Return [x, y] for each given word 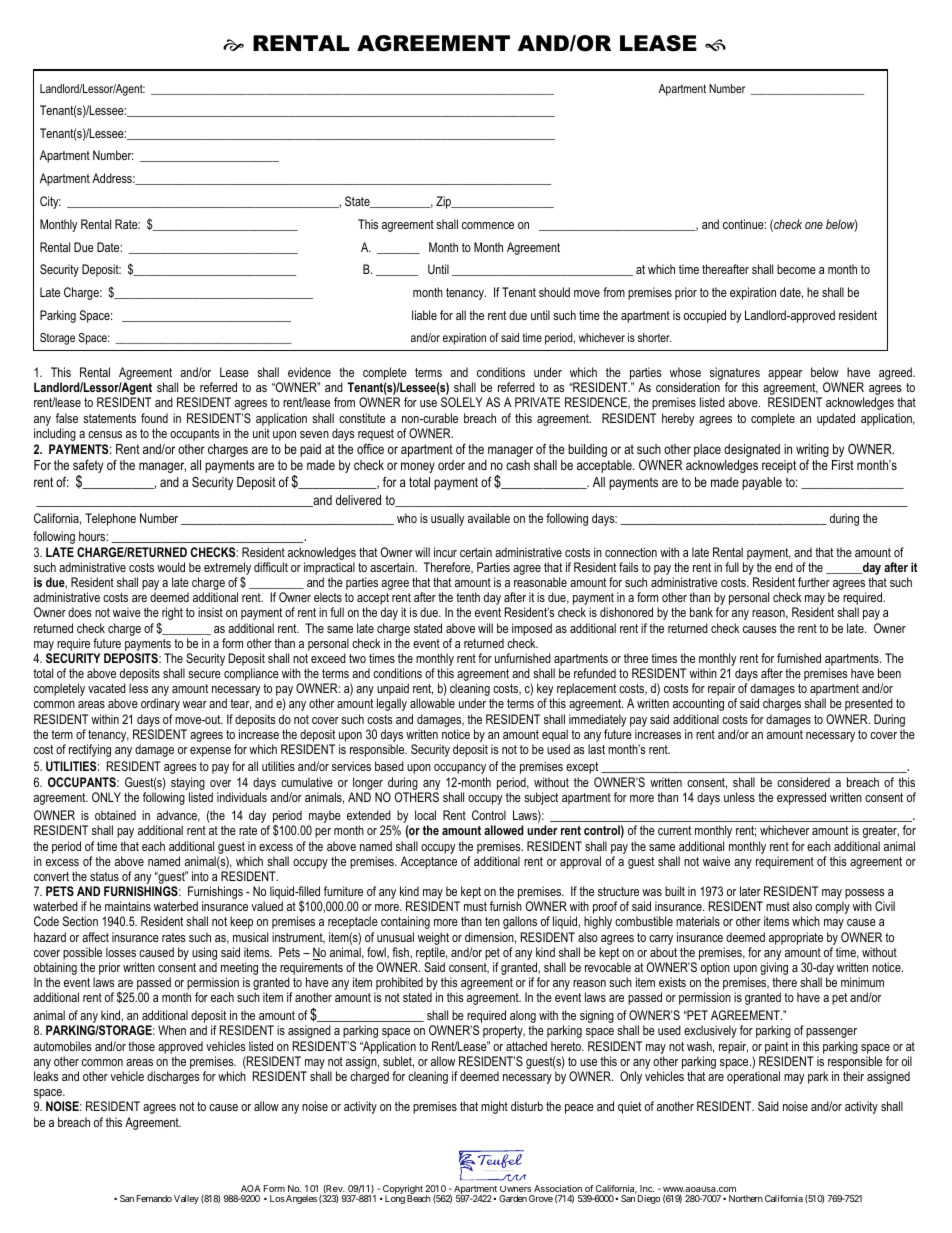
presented [869, 704]
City [50, 202]
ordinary [160, 704]
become [796, 269]
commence [488, 225]
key [545, 691]
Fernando [154, 1198]
